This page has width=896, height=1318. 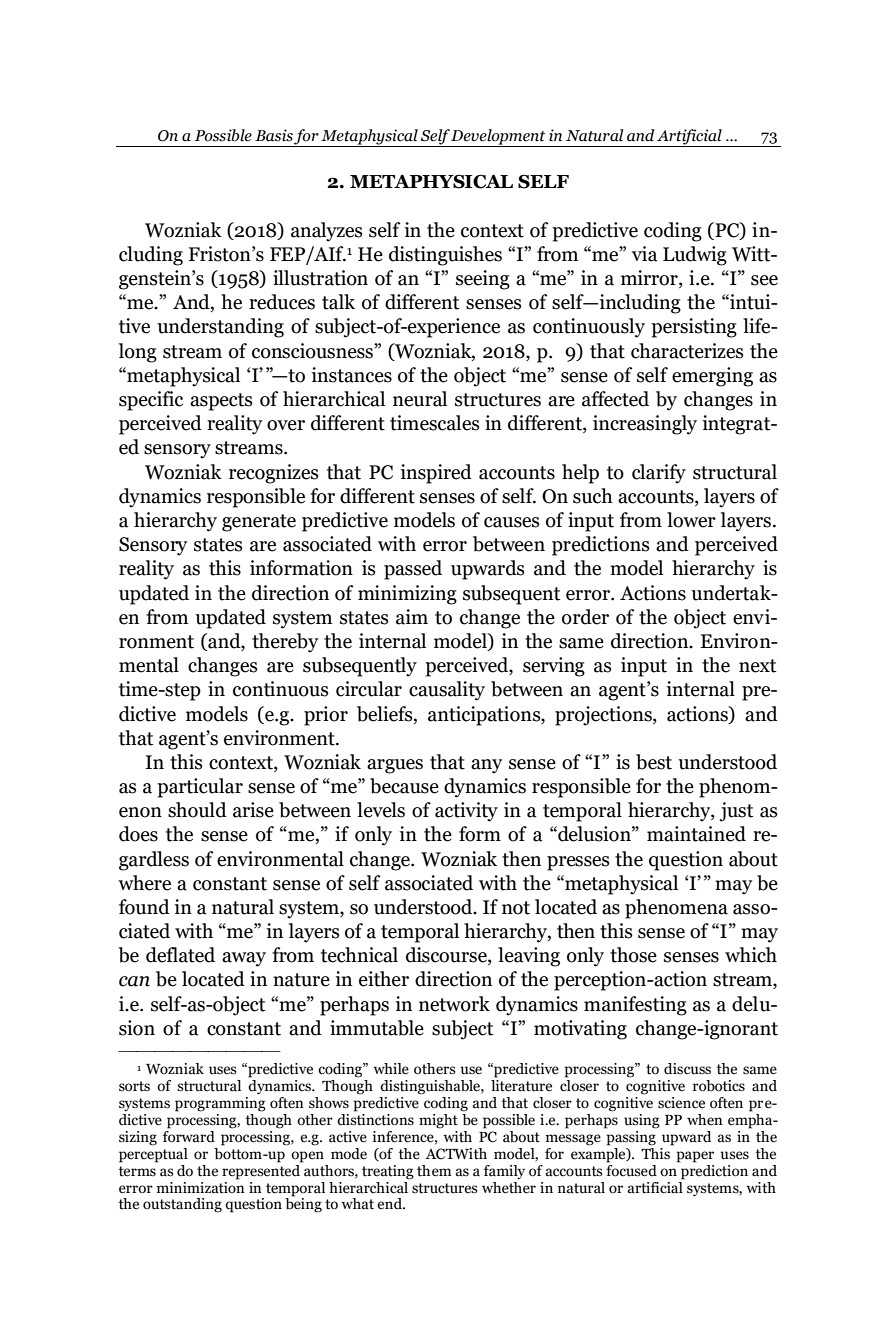 What do you see at coordinates (201, 1186) in the page?
I see `minimization` at bounding box center [201, 1186].
